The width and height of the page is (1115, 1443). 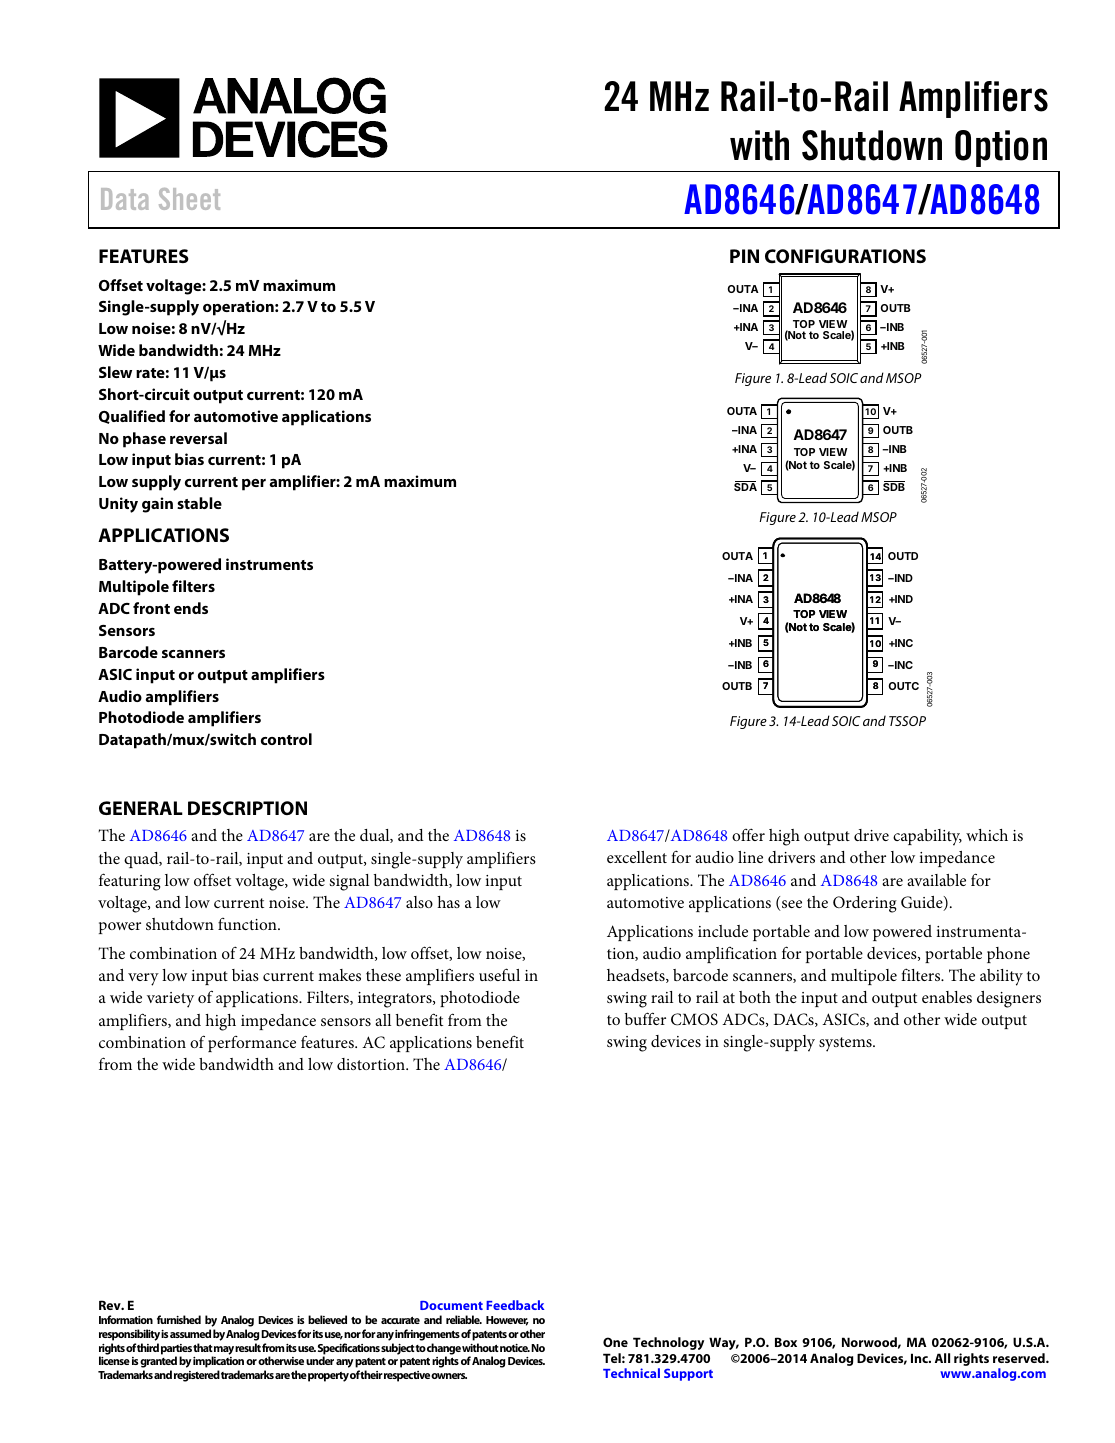 What do you see at coordinates (744, 256) in the page?
I see `PIN` at bounding box center [744, 256].
